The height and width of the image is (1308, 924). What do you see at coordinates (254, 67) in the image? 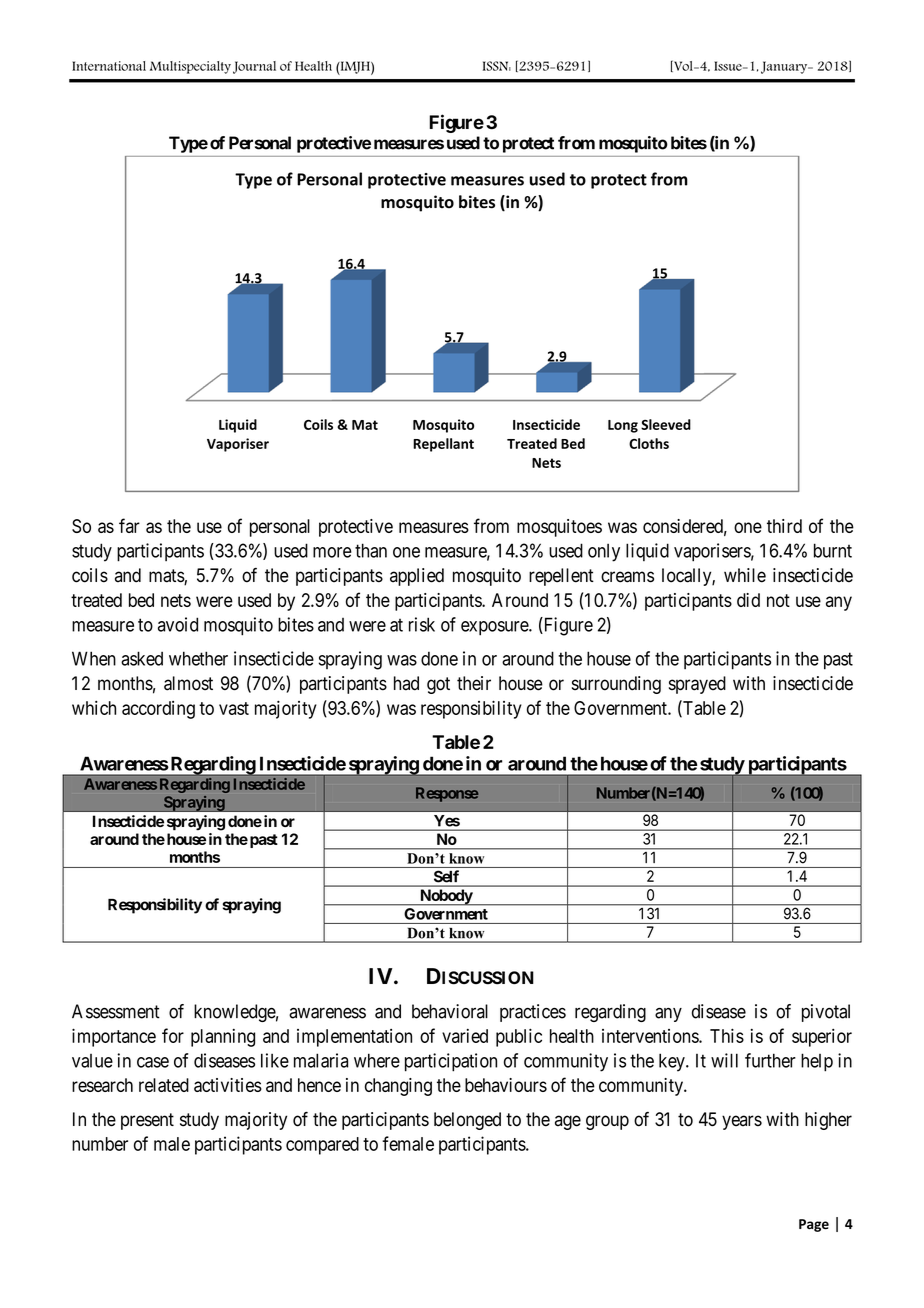
I see `Journal` at bounding box center [254, 67].
